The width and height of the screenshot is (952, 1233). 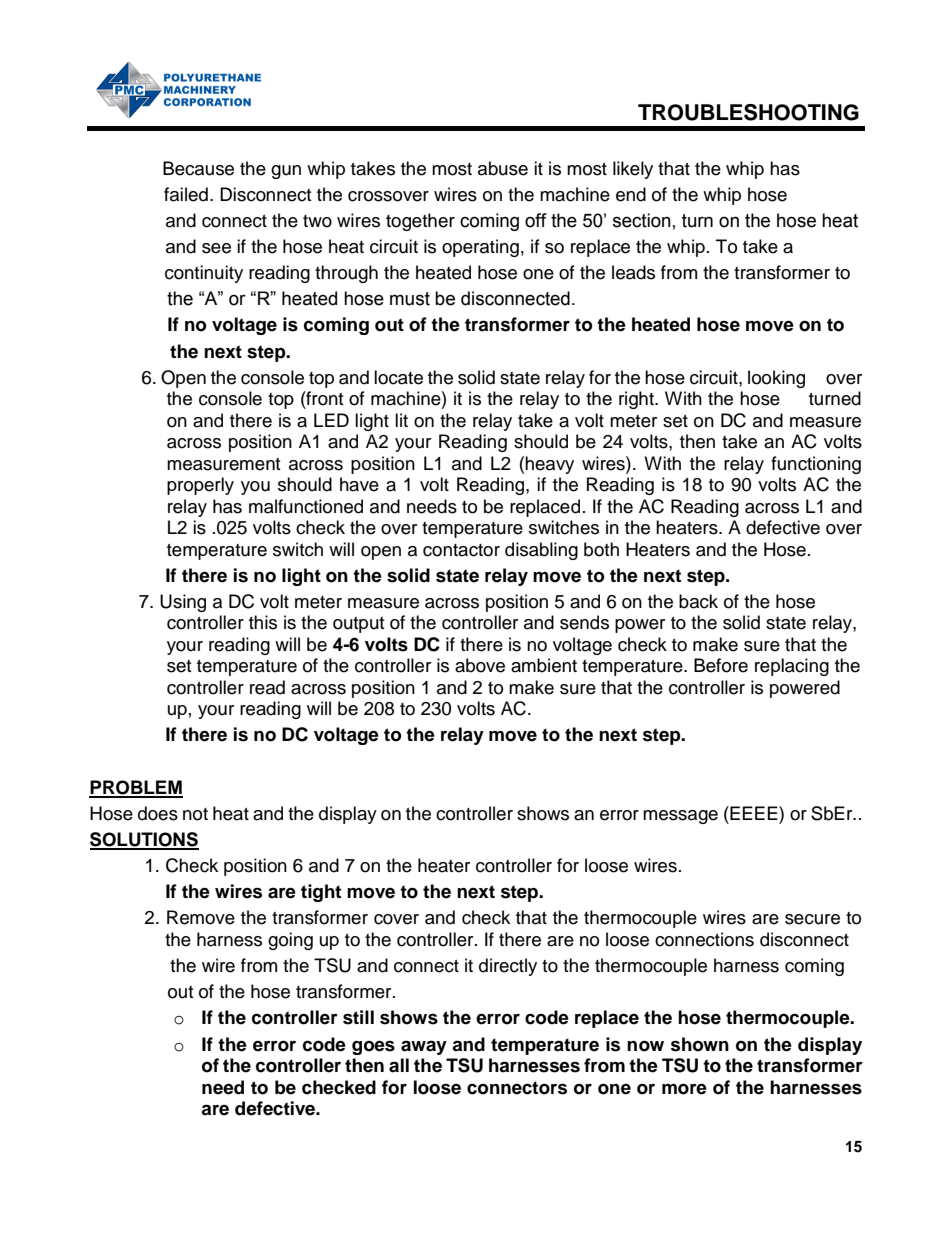 I want to click on abuse, so click(x=503, y=168).
